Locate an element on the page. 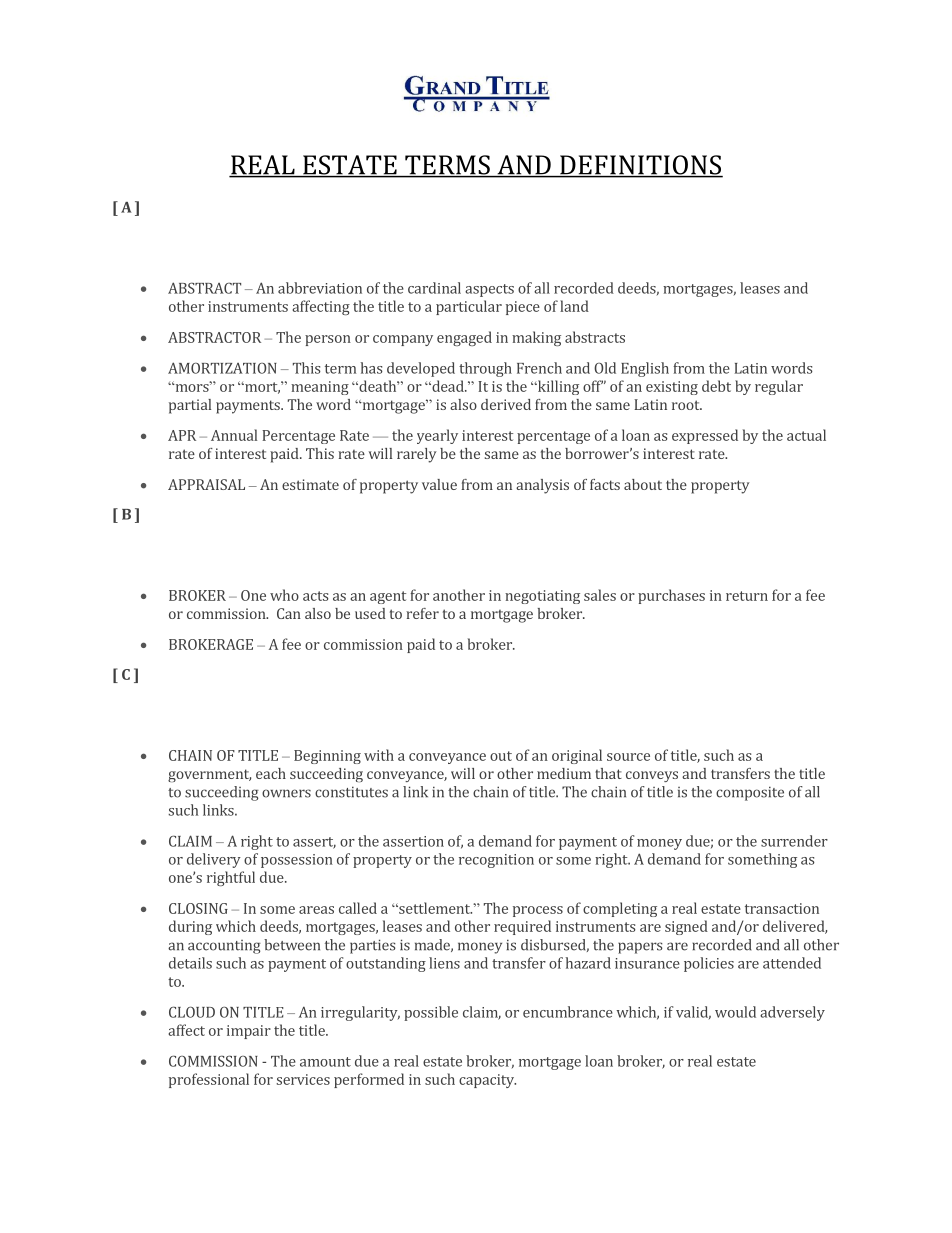  aspects is located at coordinates (489, 290).
